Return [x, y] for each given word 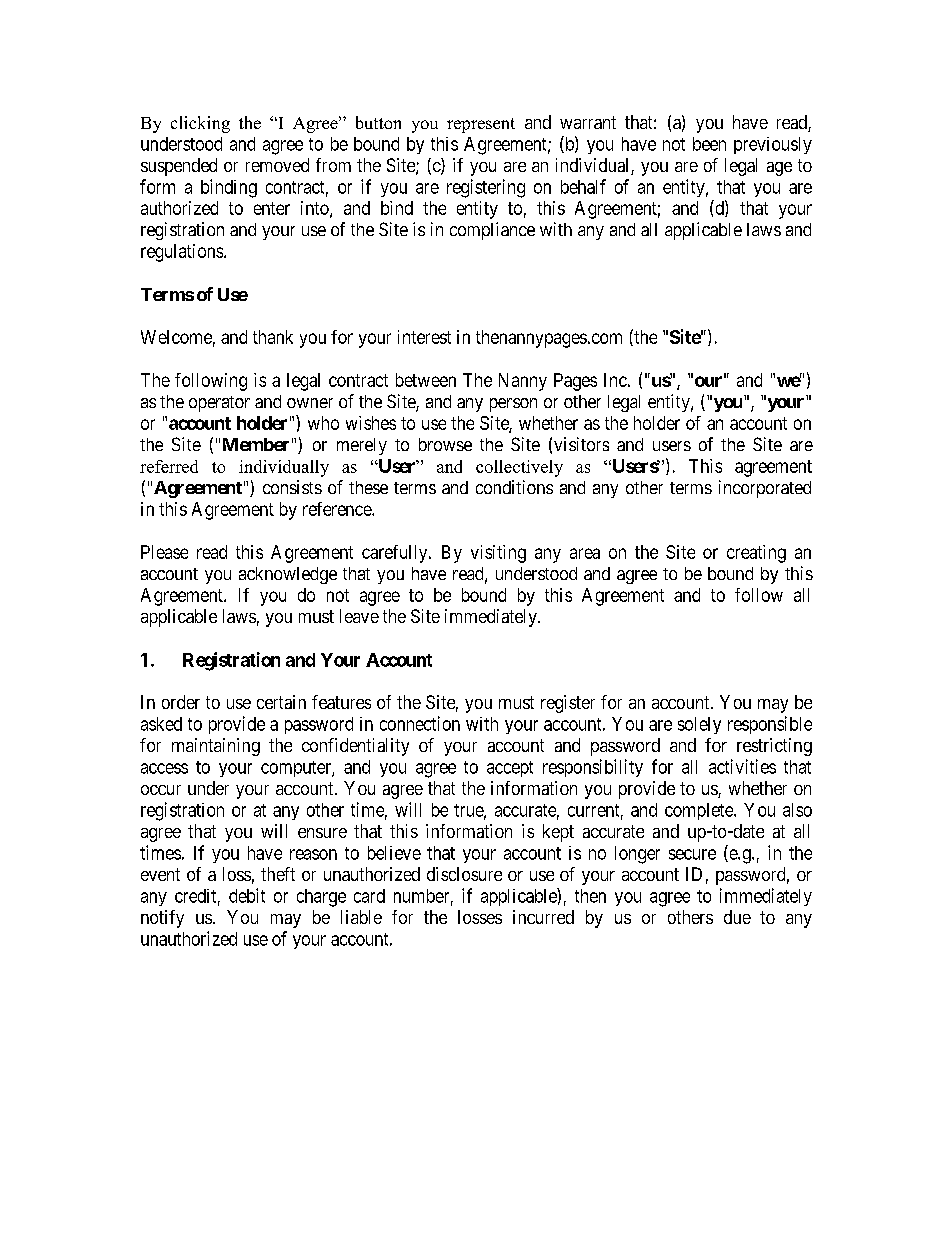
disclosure [464, 874]
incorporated [765, 489]
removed [277, 165]
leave [359, 616]
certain [281, 702]
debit [247, 895]
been [709, 144]
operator [219, 404]
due [737, 917]
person [513, 405]
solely [699, 725]
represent [481, 125]
